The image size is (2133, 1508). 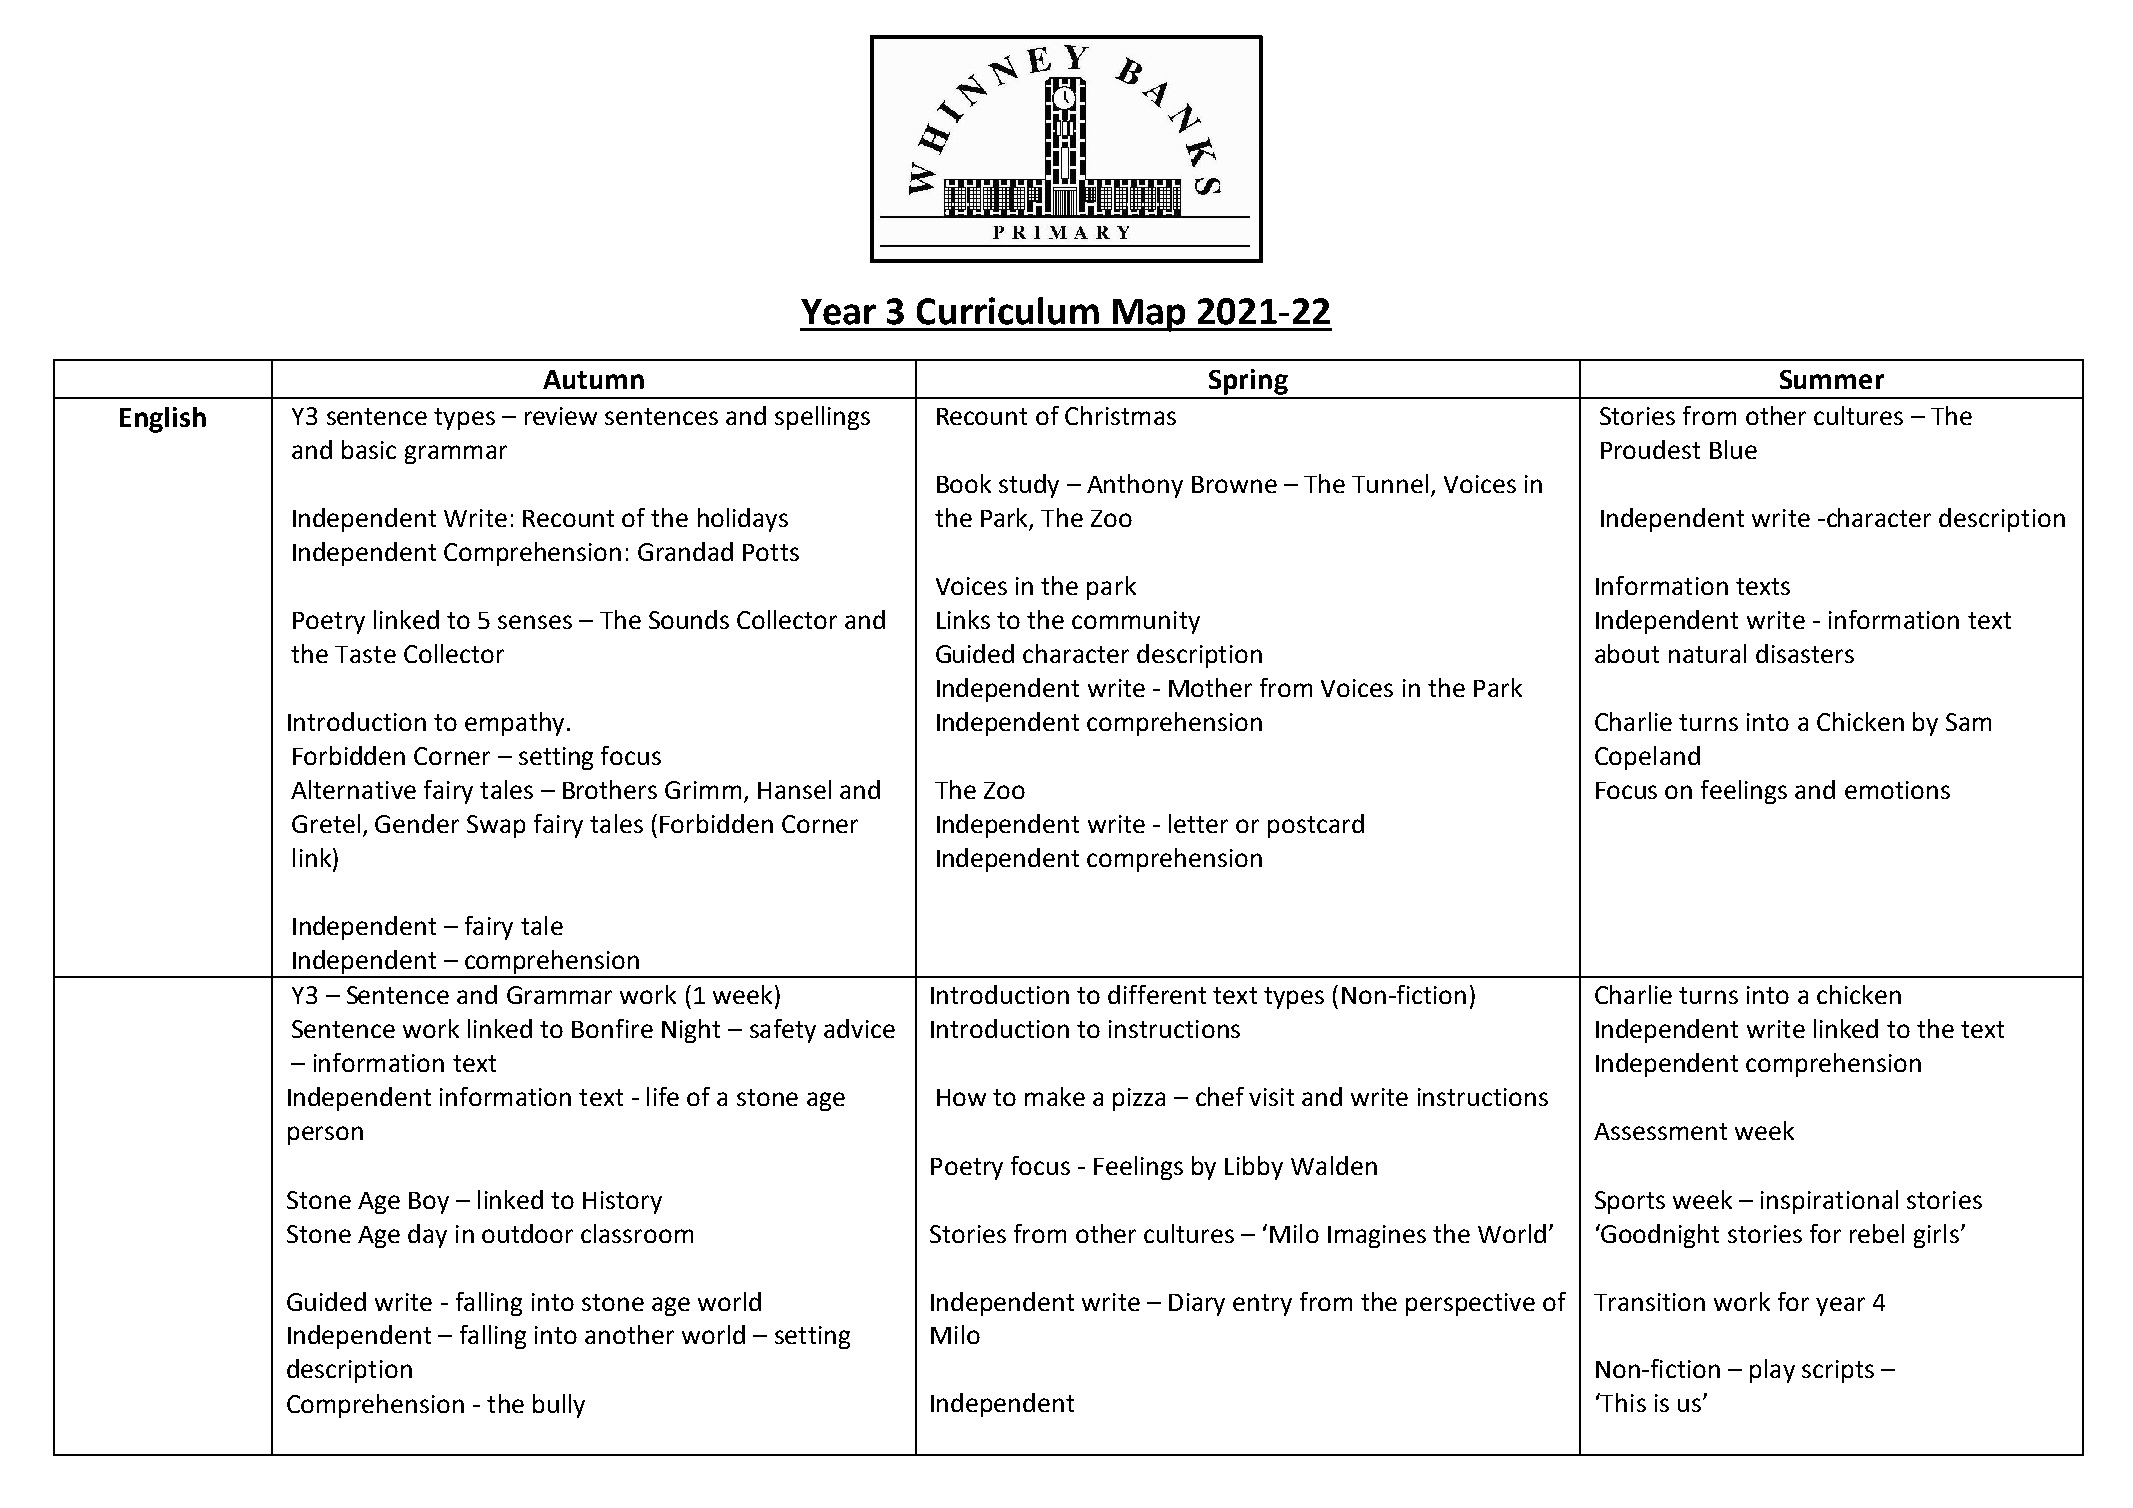 I want to click on emotions, so click(x=1897, y=790).
